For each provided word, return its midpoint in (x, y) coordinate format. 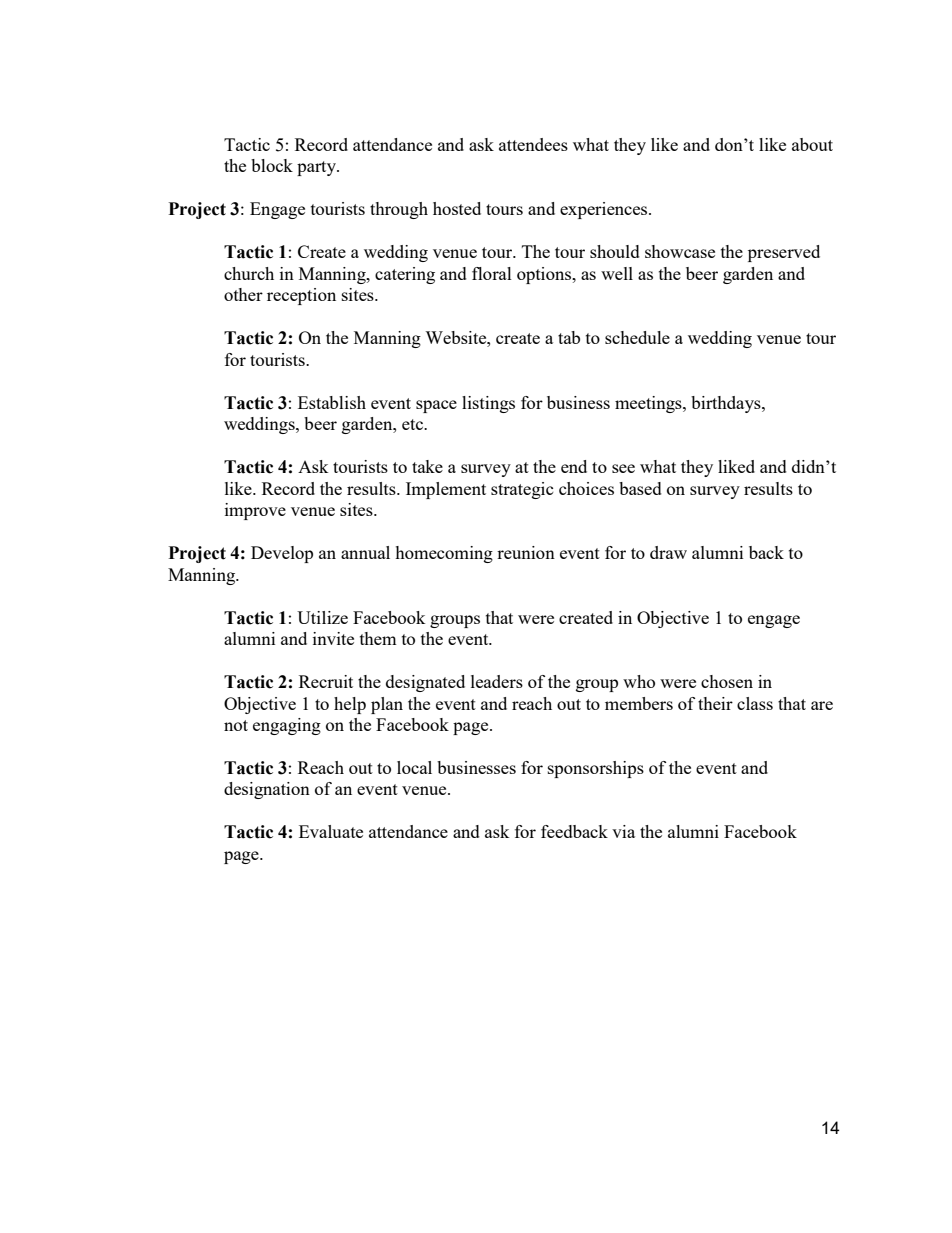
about (812, 144)
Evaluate (331, 831)
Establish (332, 402)
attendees (533, 144)
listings (488, 404)
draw (668, 552)
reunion (526, 552)
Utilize (322, 617)
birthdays (727, 404)
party (318, 168)
